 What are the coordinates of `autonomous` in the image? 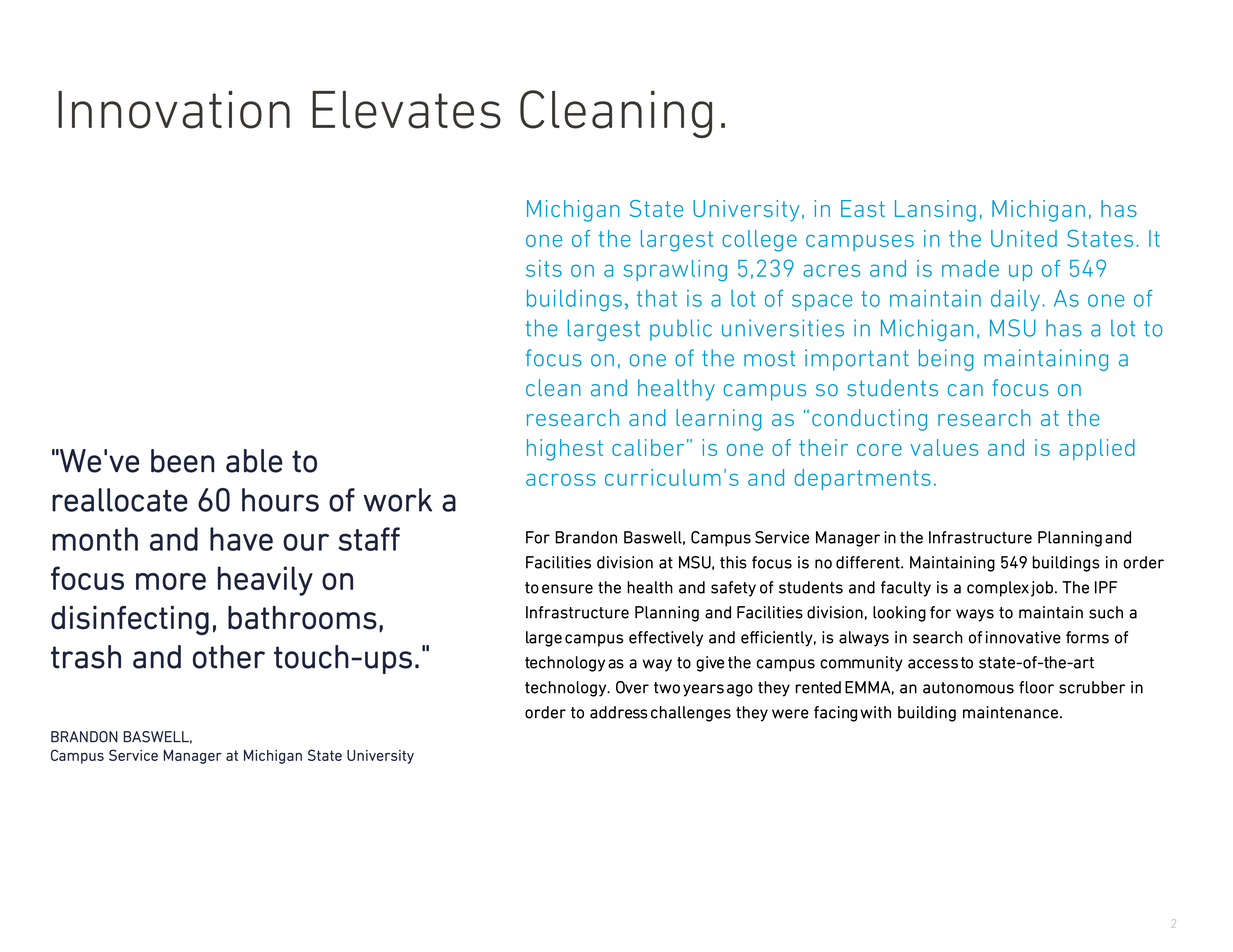 It's located at (968, 688).
